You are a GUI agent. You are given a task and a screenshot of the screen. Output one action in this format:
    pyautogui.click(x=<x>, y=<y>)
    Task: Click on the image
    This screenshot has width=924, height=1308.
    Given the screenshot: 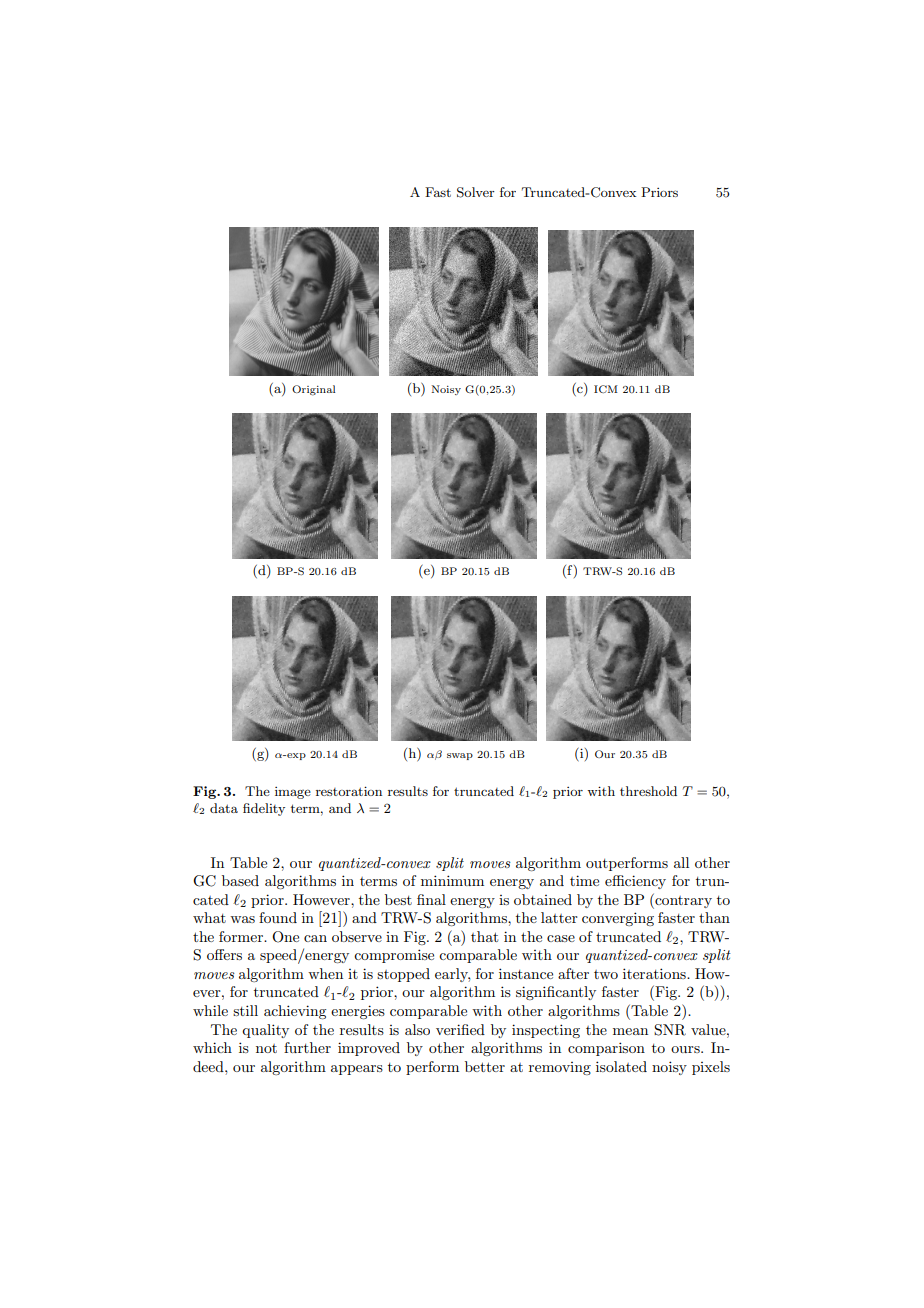 What is the action you would take?
    pyautogui.click(x=293, y=793)
